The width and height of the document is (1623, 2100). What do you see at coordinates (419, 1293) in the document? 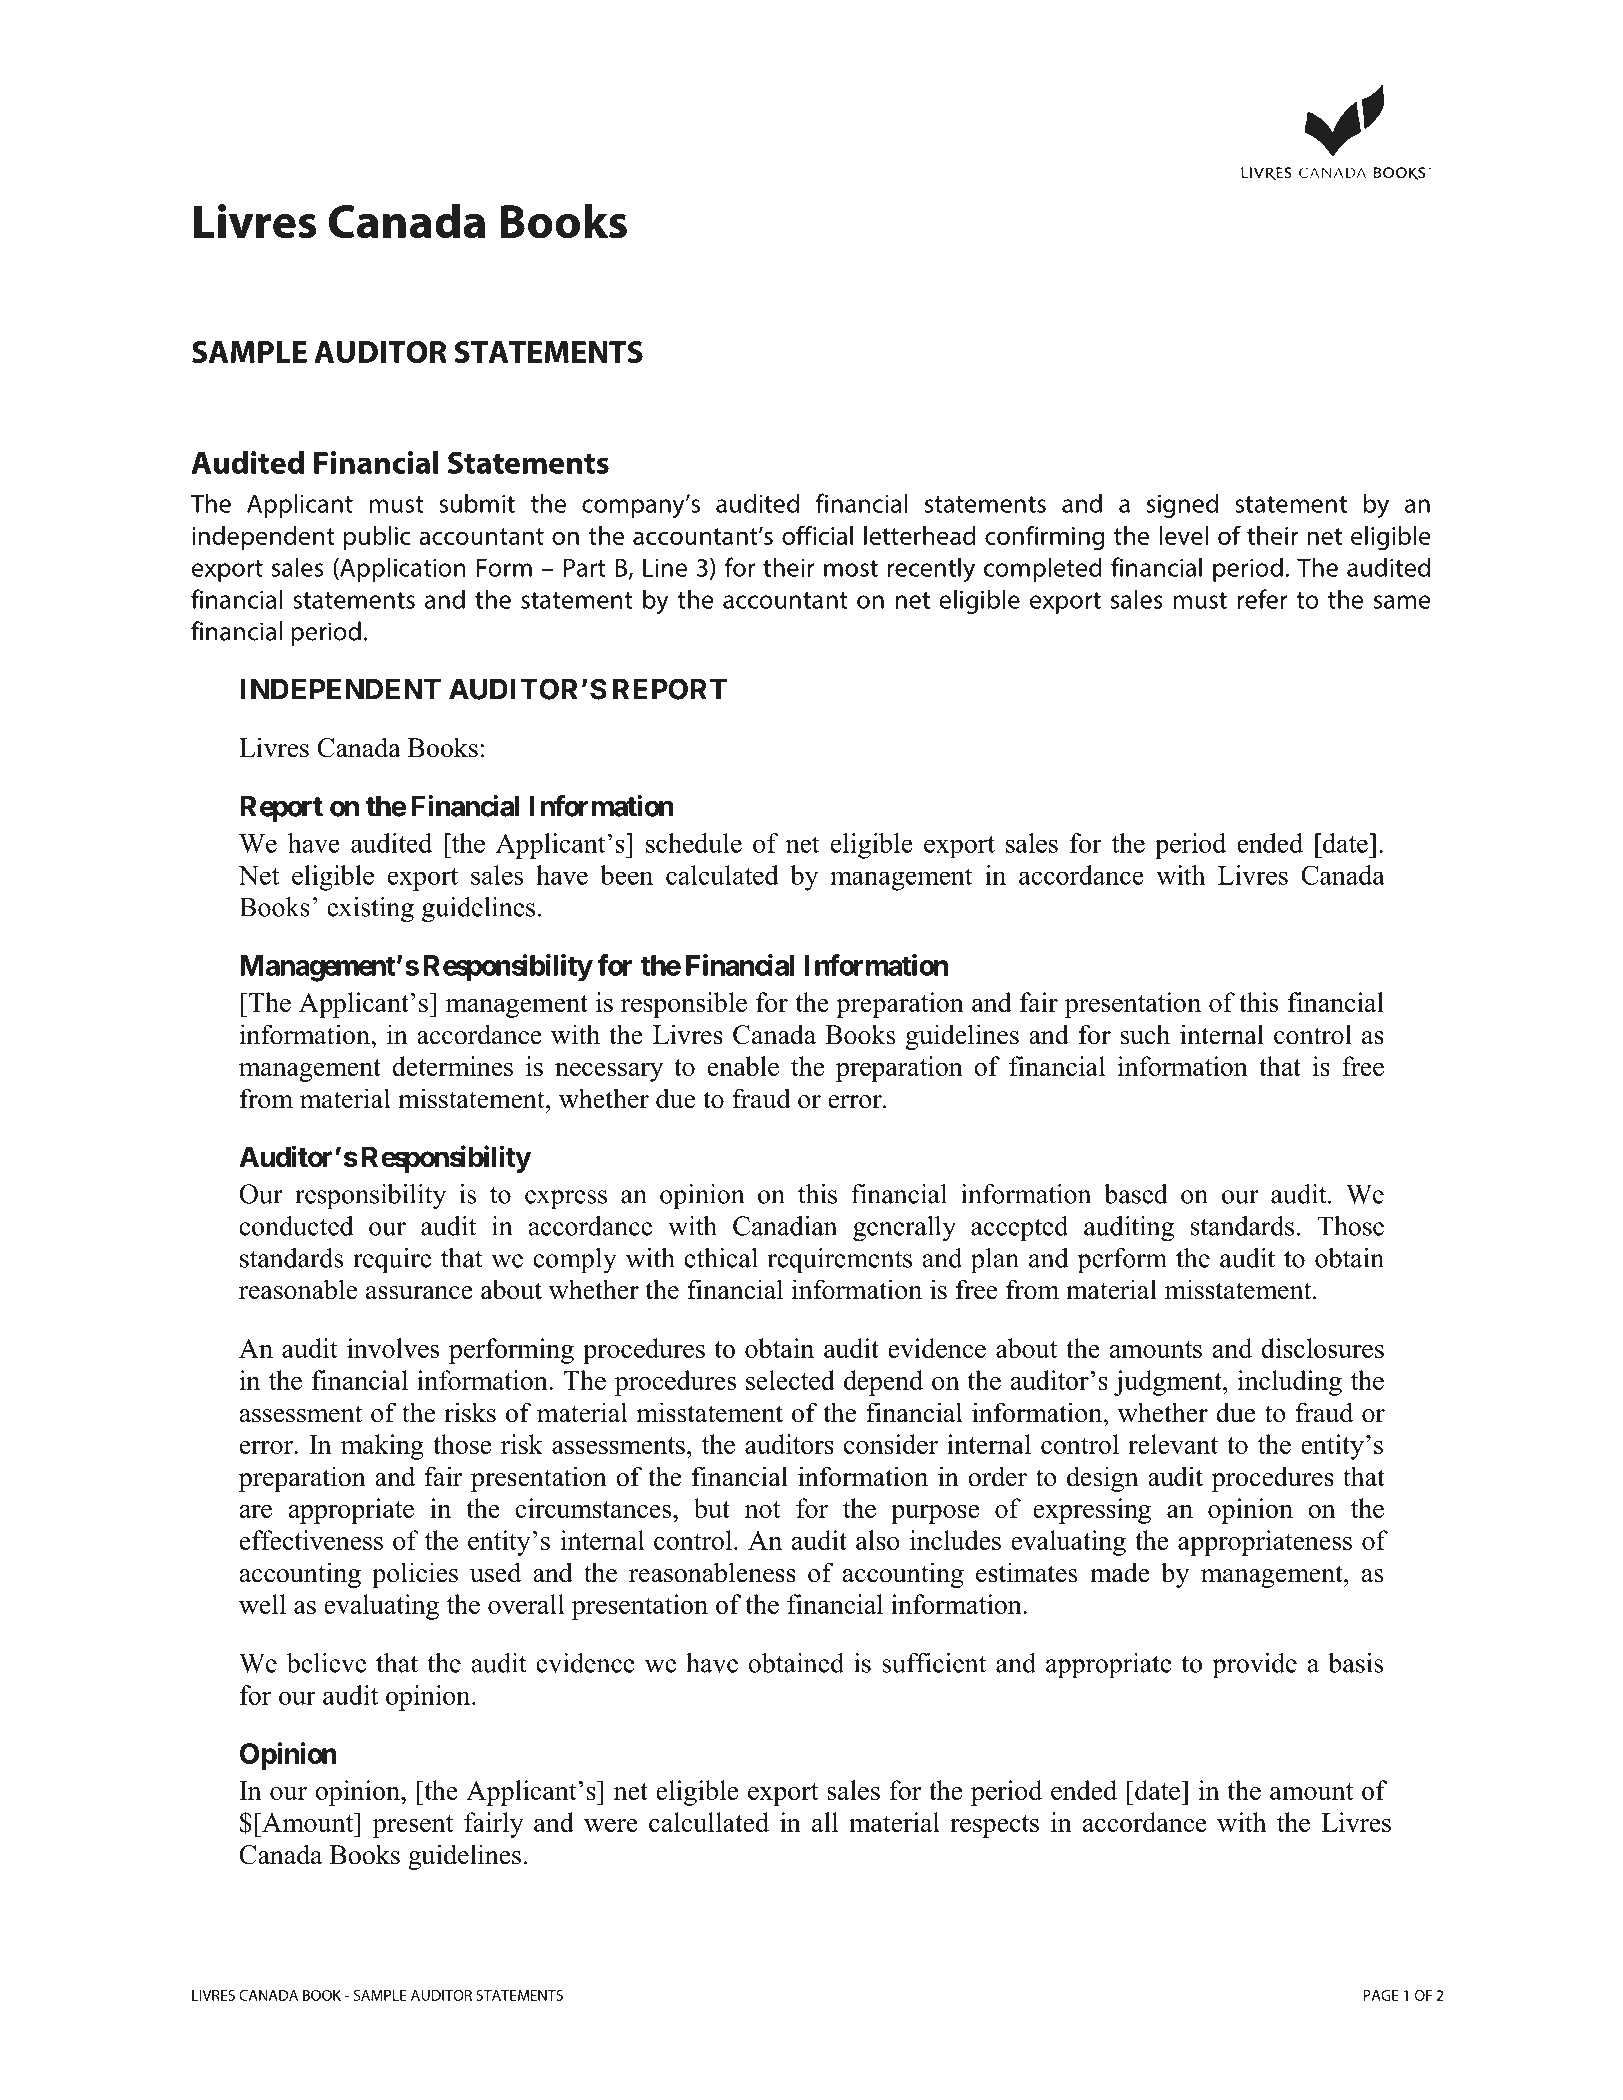
I see `assurance` at bounding box center [419, 1293].
